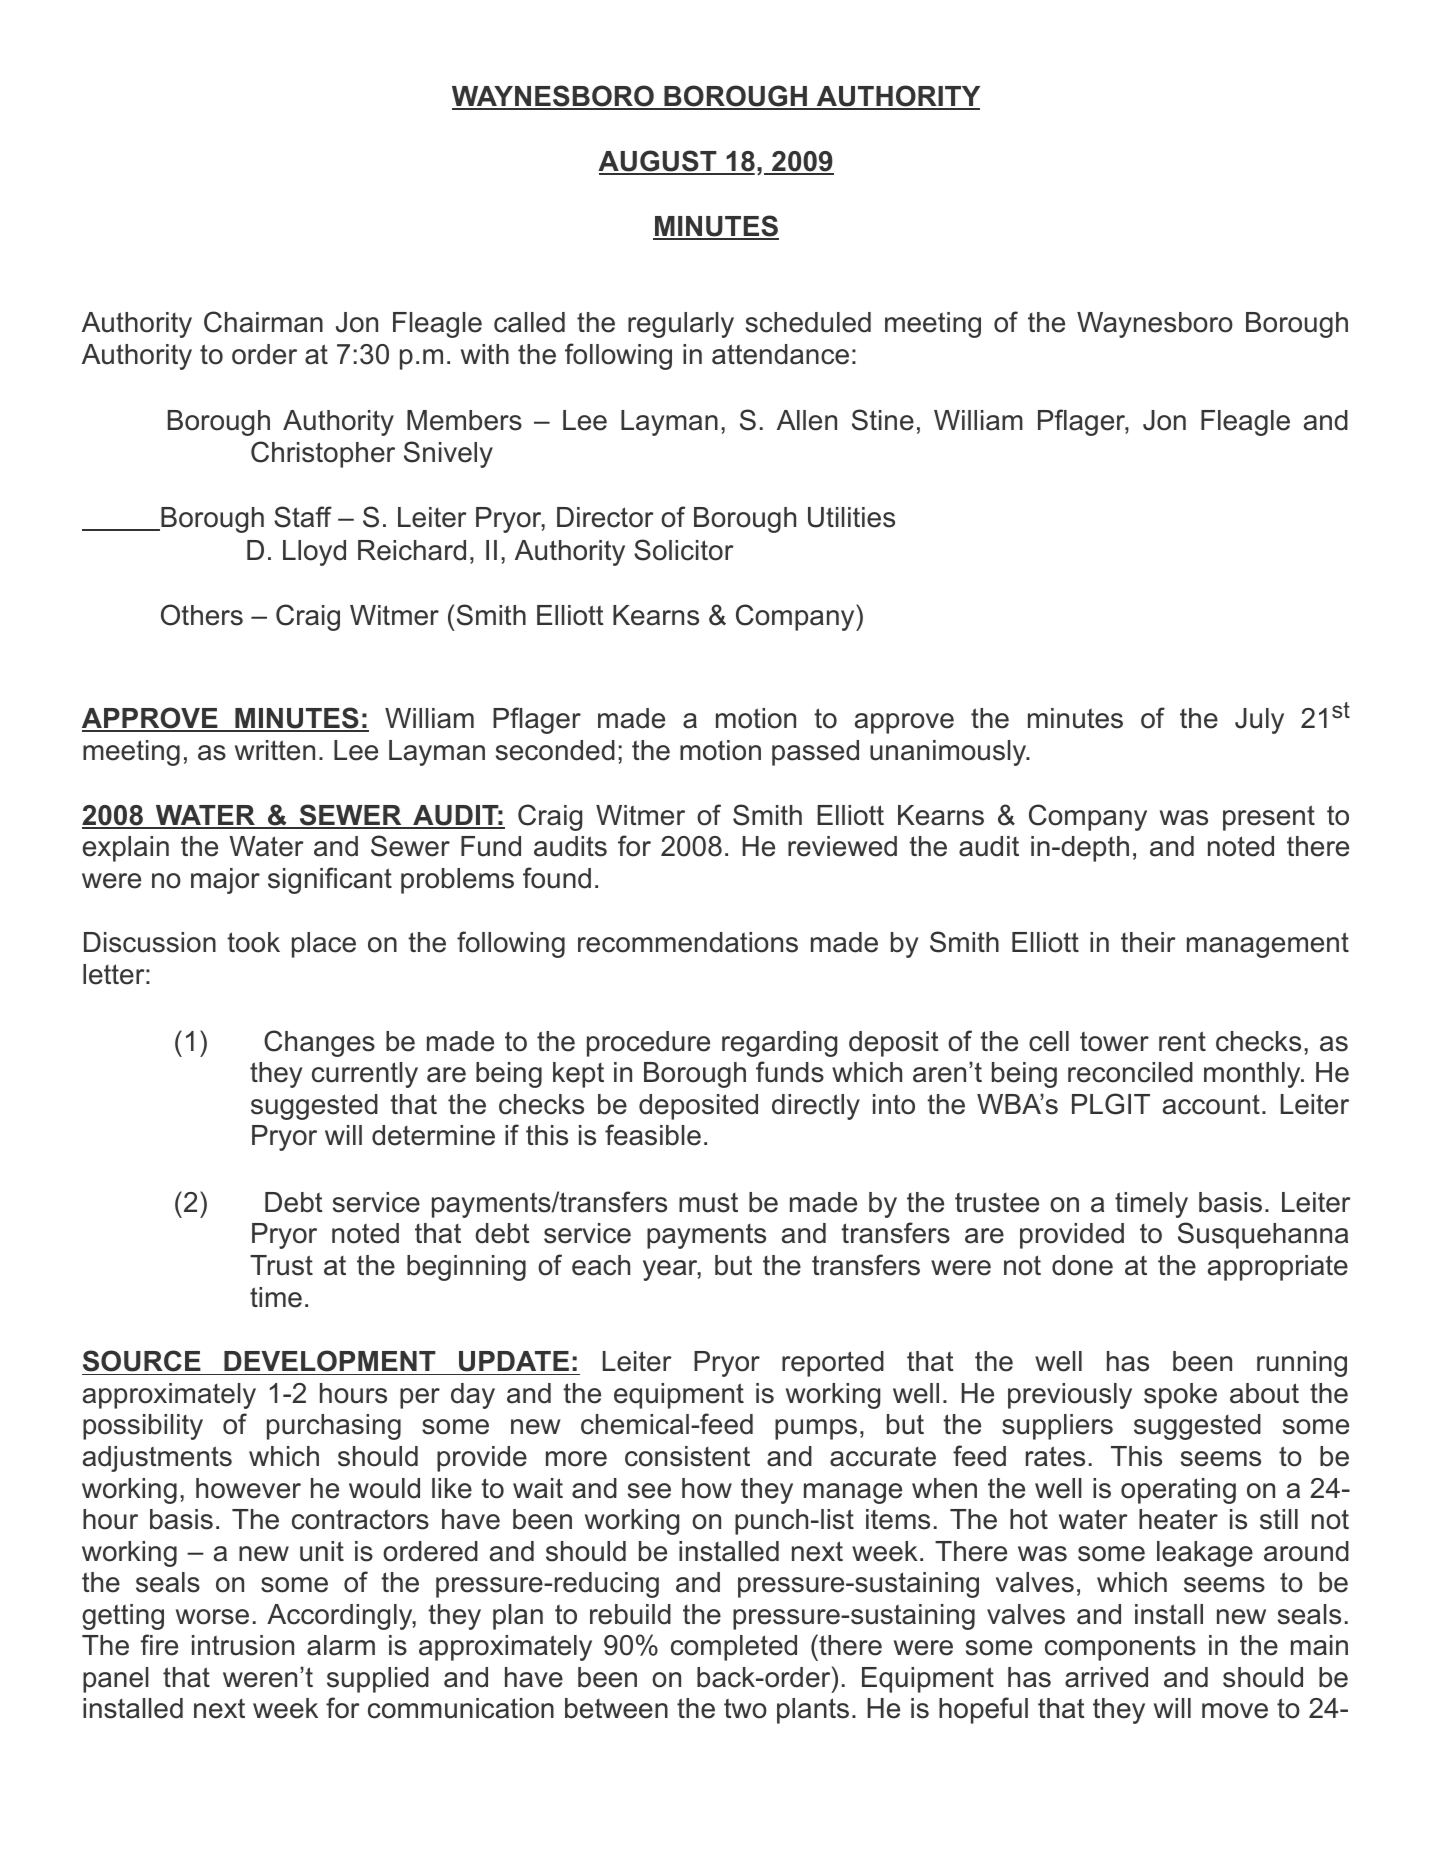 The image size is (1430, 1851). Describe the element at coordinates (815, 753) in the page. I see `passed` at that location.
